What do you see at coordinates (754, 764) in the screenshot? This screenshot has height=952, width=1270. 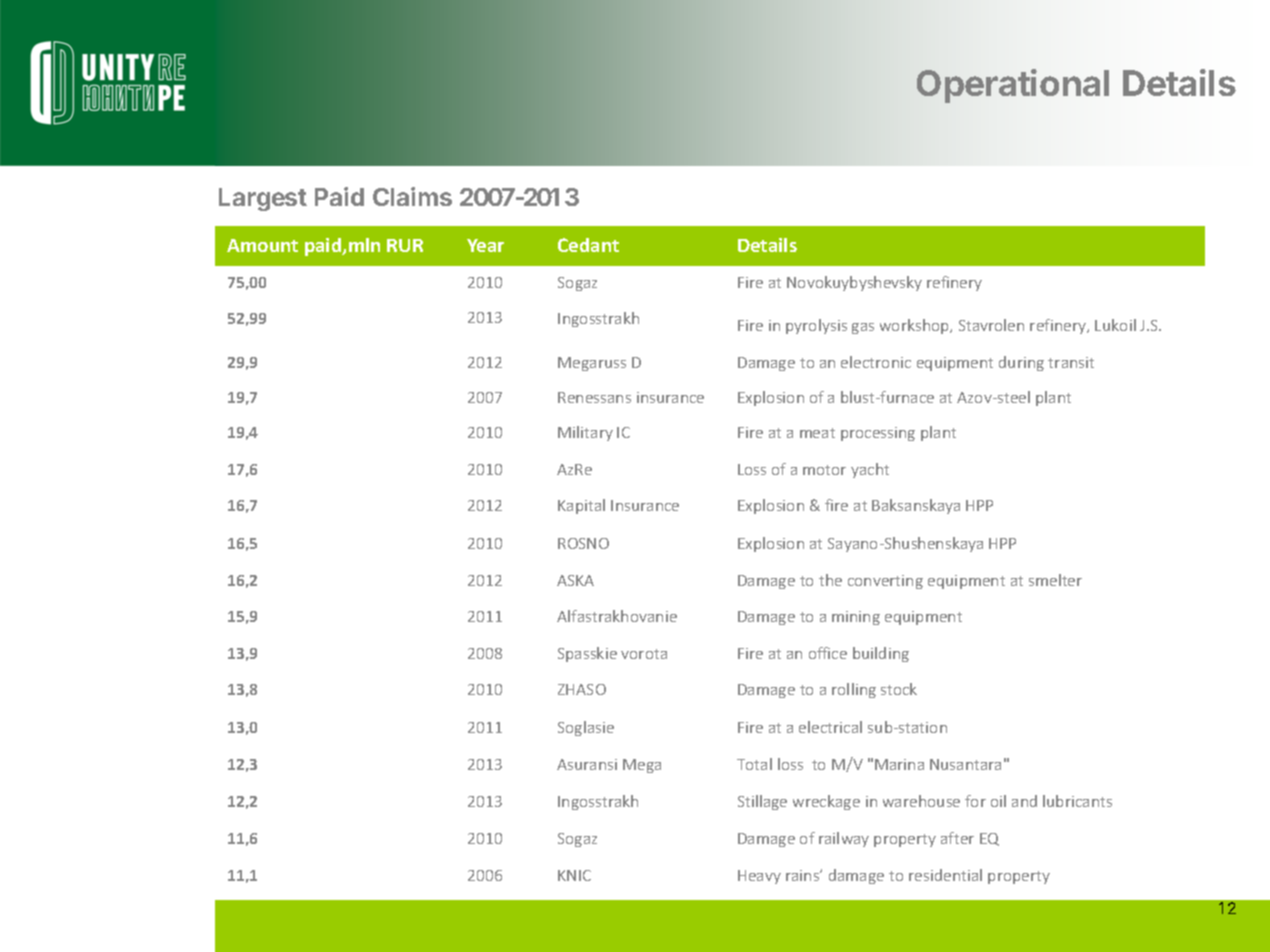 I see `Total` at bounding box center [754, 764].
